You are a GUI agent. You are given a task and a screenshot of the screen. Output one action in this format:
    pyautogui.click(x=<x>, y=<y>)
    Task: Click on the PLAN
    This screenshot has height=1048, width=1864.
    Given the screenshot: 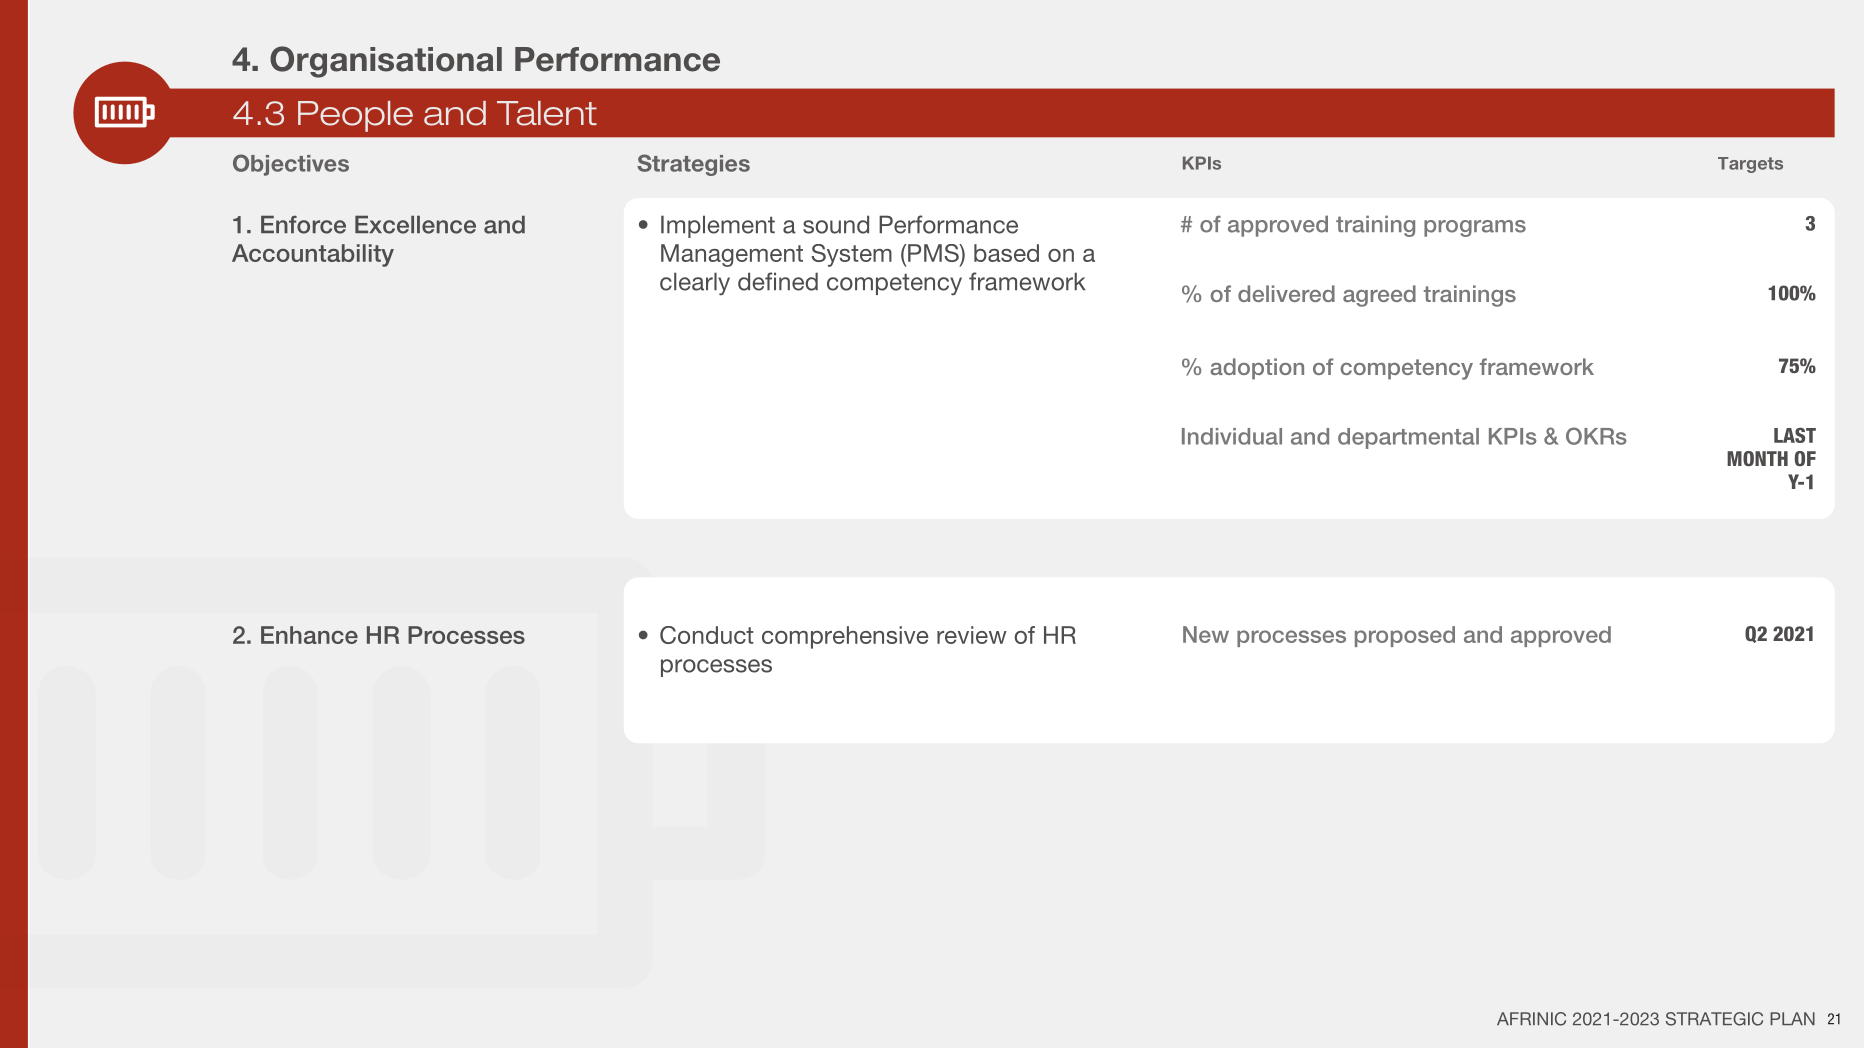 What is the action you would take?
    pyautogui.click(x=1792, y=1018)
